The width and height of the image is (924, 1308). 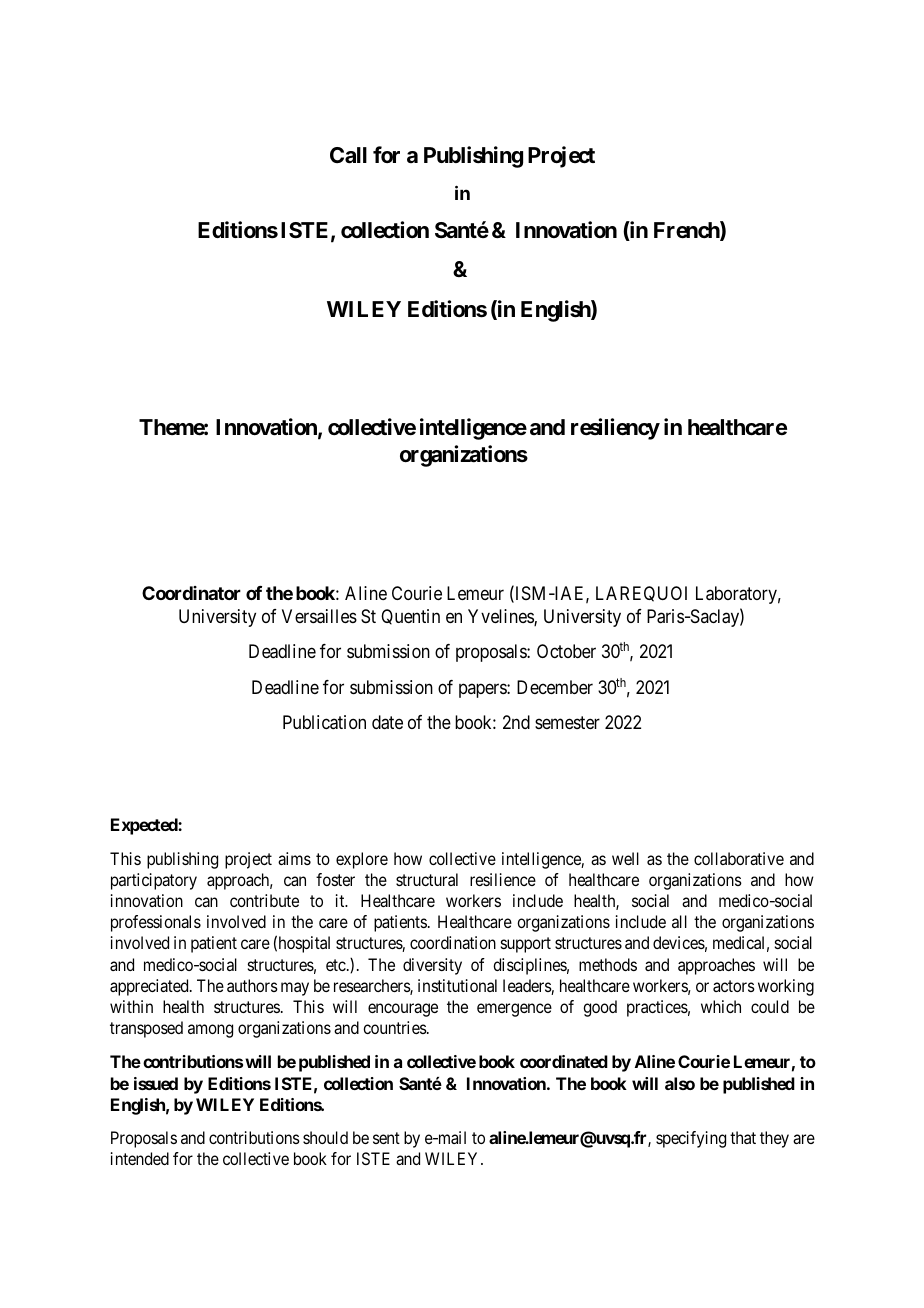 What do you see at coordinates (739, 858) in the image?
I see `collaborative` at bounding box center [739, 858].
